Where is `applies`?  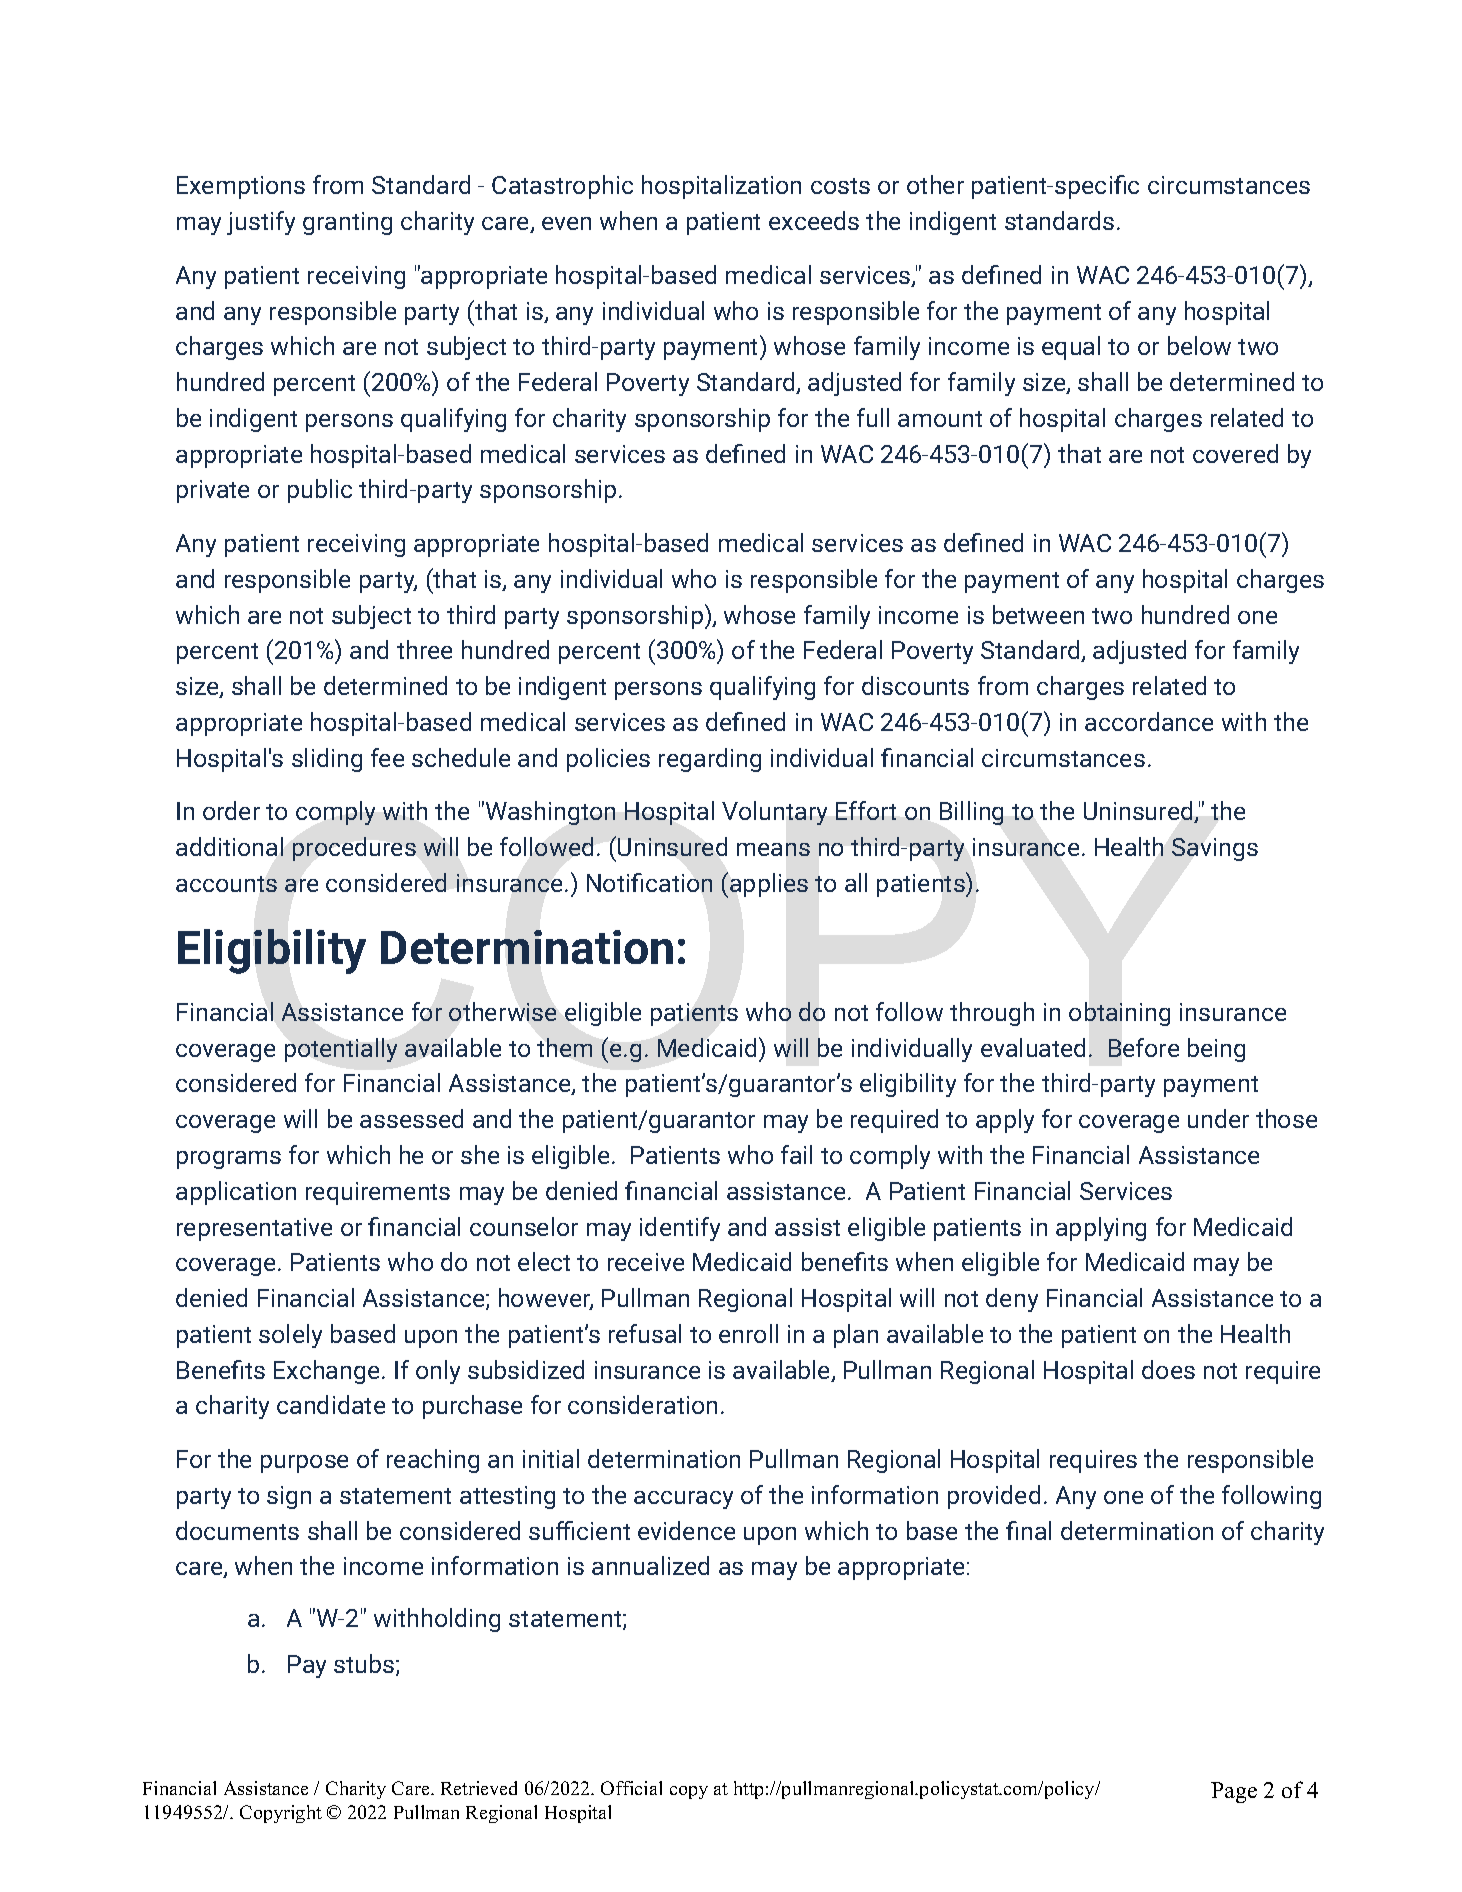
applies is located at coordinates (769, 885).
